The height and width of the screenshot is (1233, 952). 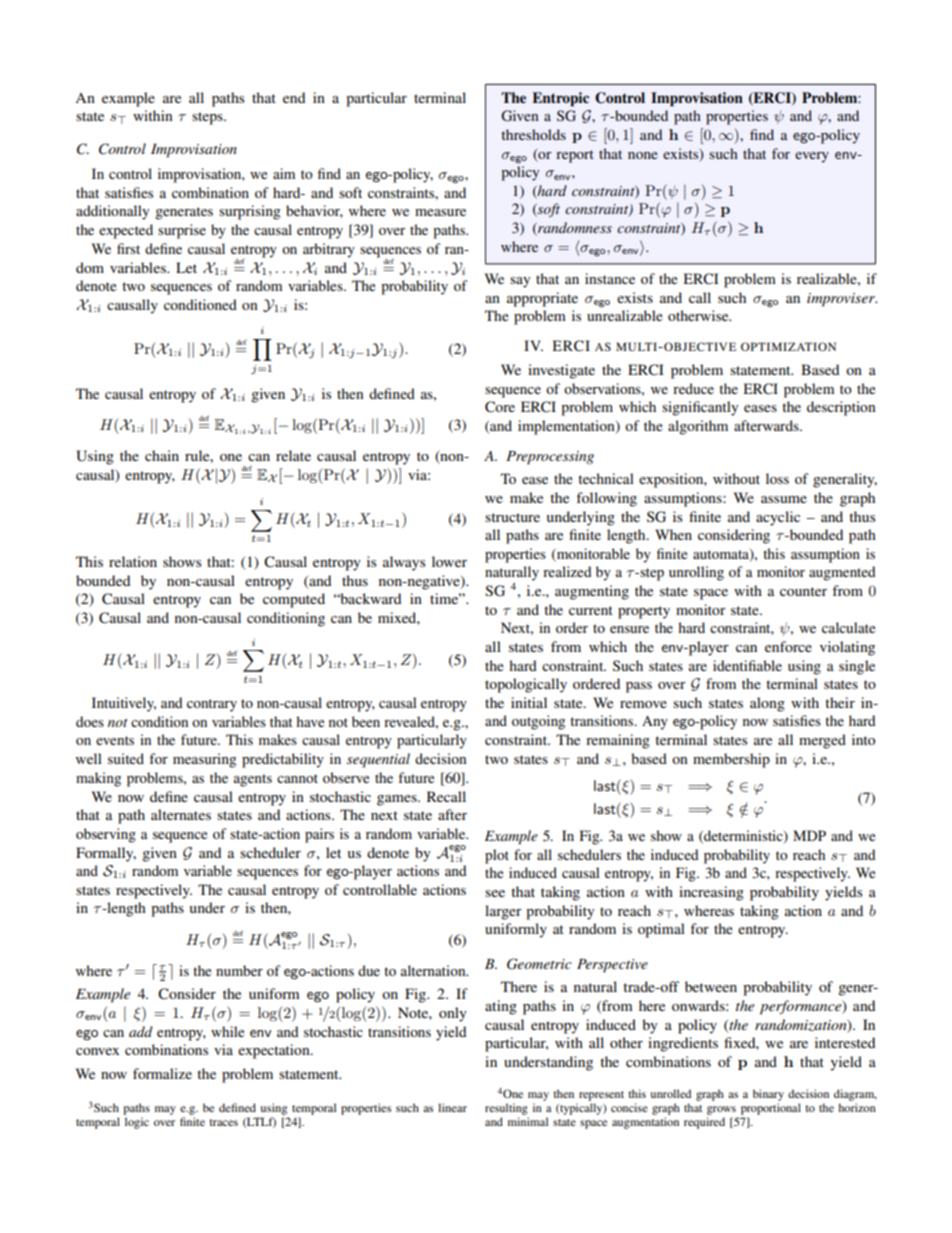 What do you see at coordinates (162, 1073) in the screenshot?
I see `formalize` at bounding box center [162, 1073].
